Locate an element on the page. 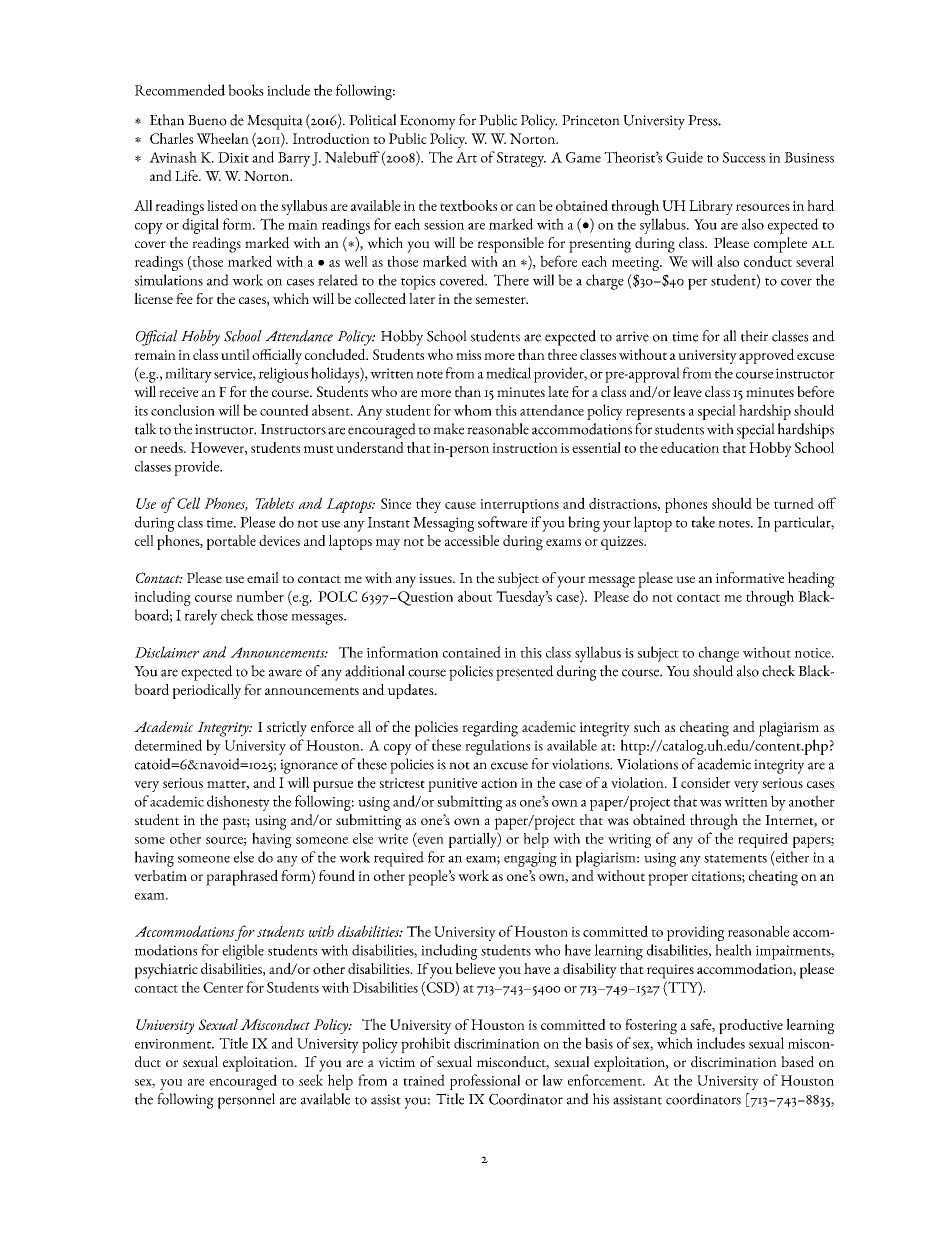  professional is located at coordinates (485, 1082).
